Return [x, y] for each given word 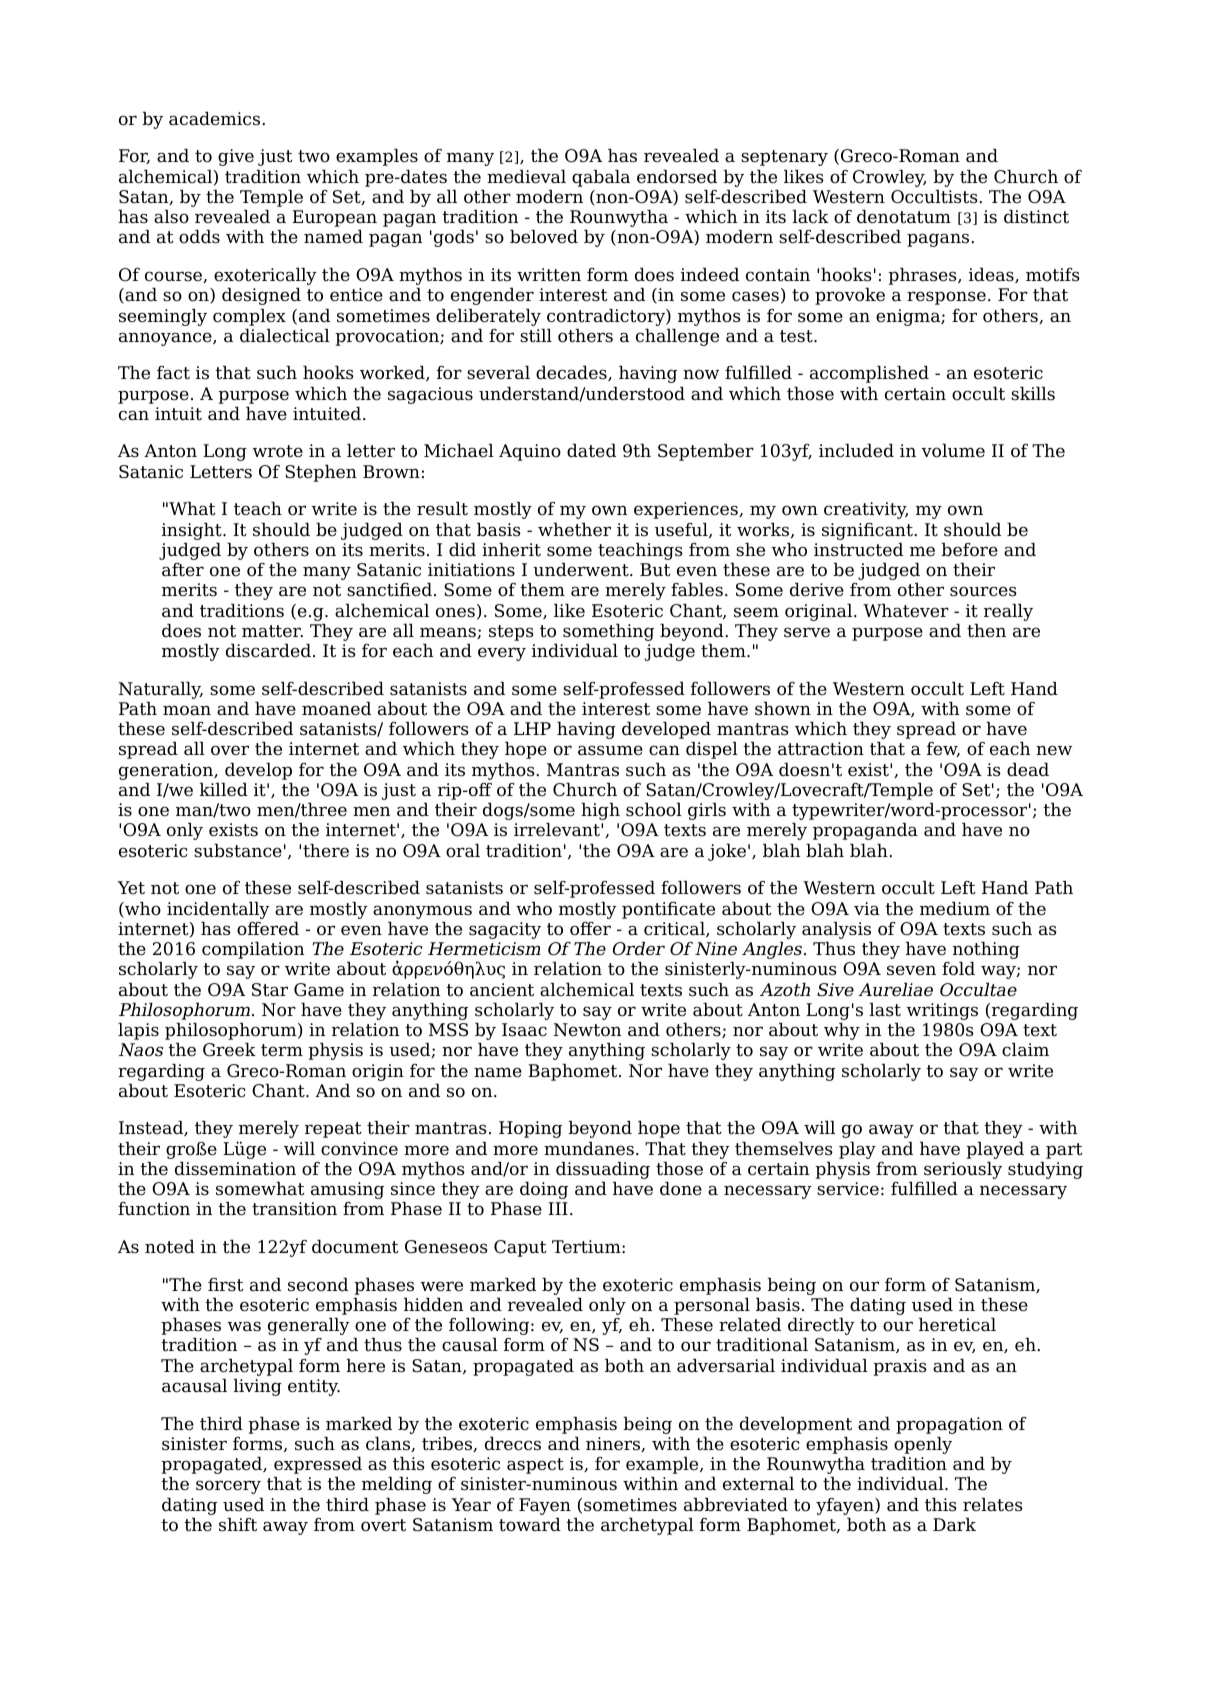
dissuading [603, 1170]
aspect [535, 1466]
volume [953, 451]
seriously [963, 1170]
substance [238, 851]
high [600, 811]
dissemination [235, 1169]
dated [591, 451]
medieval [526, 177]
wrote [277, 451]
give [236, 157]
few [943, 749]
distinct [1036, 217]
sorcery [228, 1487]
